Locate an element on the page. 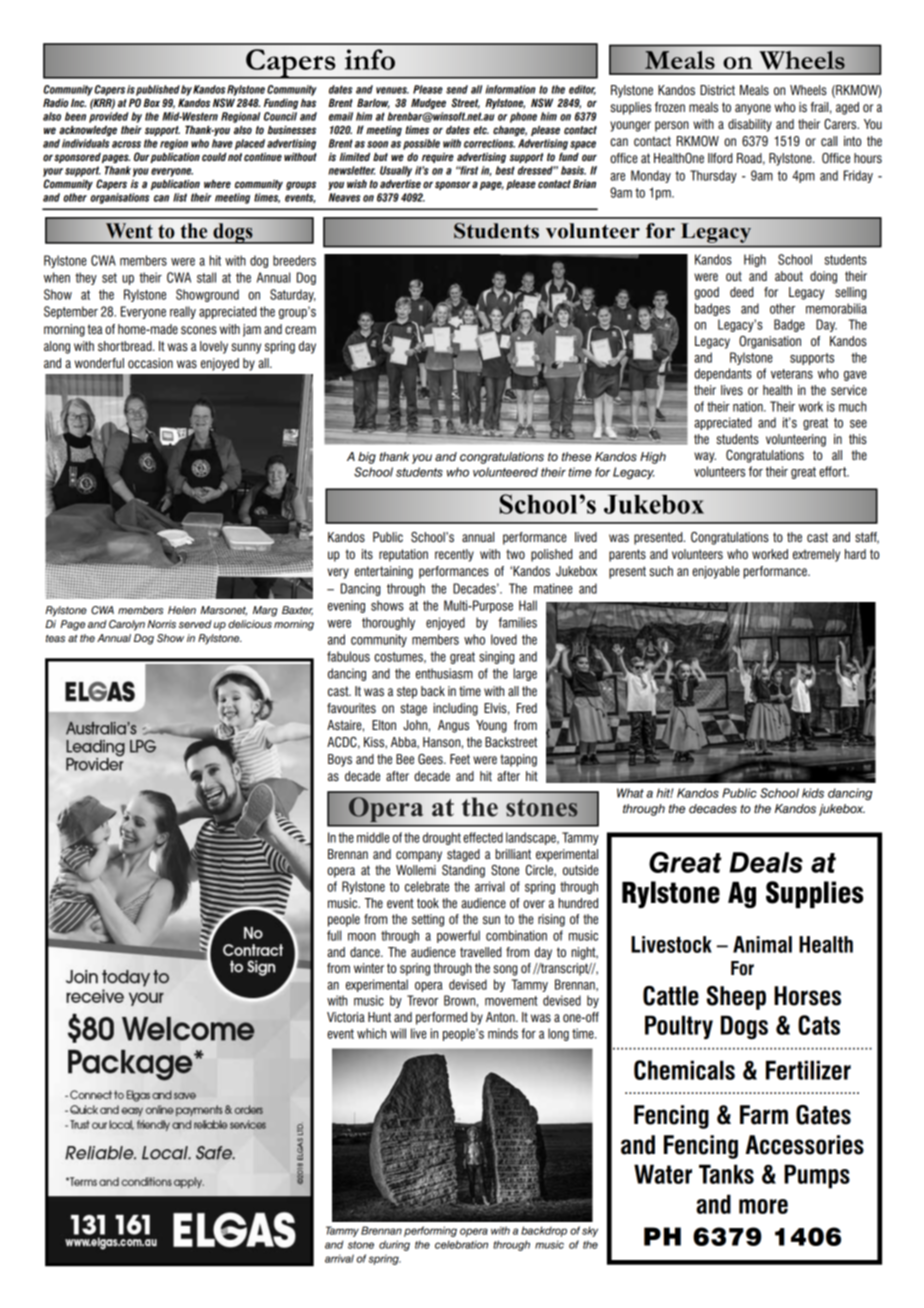 The width and height of the page is (924, 1308). full is located at coordinates (334, 935).
